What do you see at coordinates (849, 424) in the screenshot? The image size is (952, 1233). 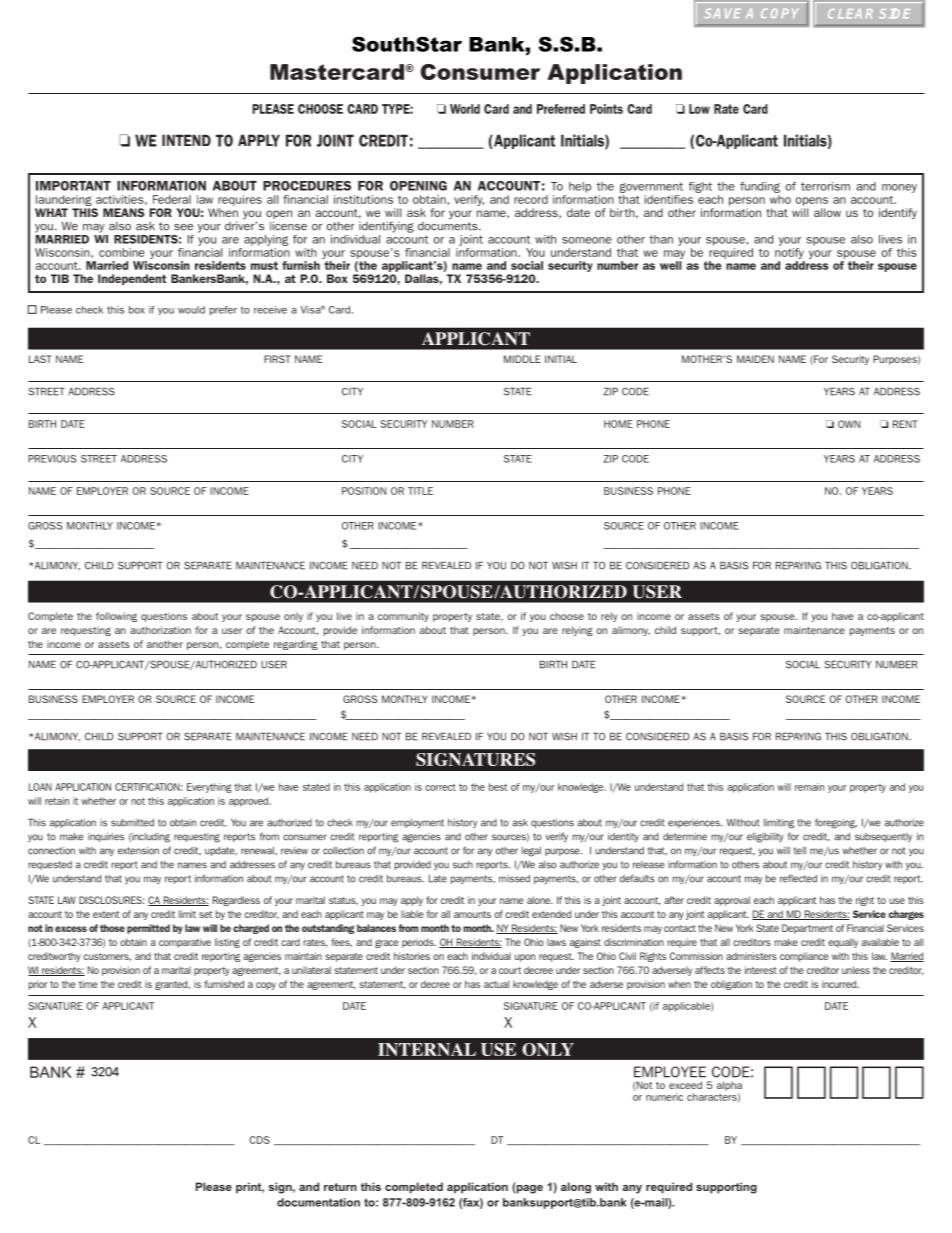 I see `OWN` at bounding box center [849, 424].
